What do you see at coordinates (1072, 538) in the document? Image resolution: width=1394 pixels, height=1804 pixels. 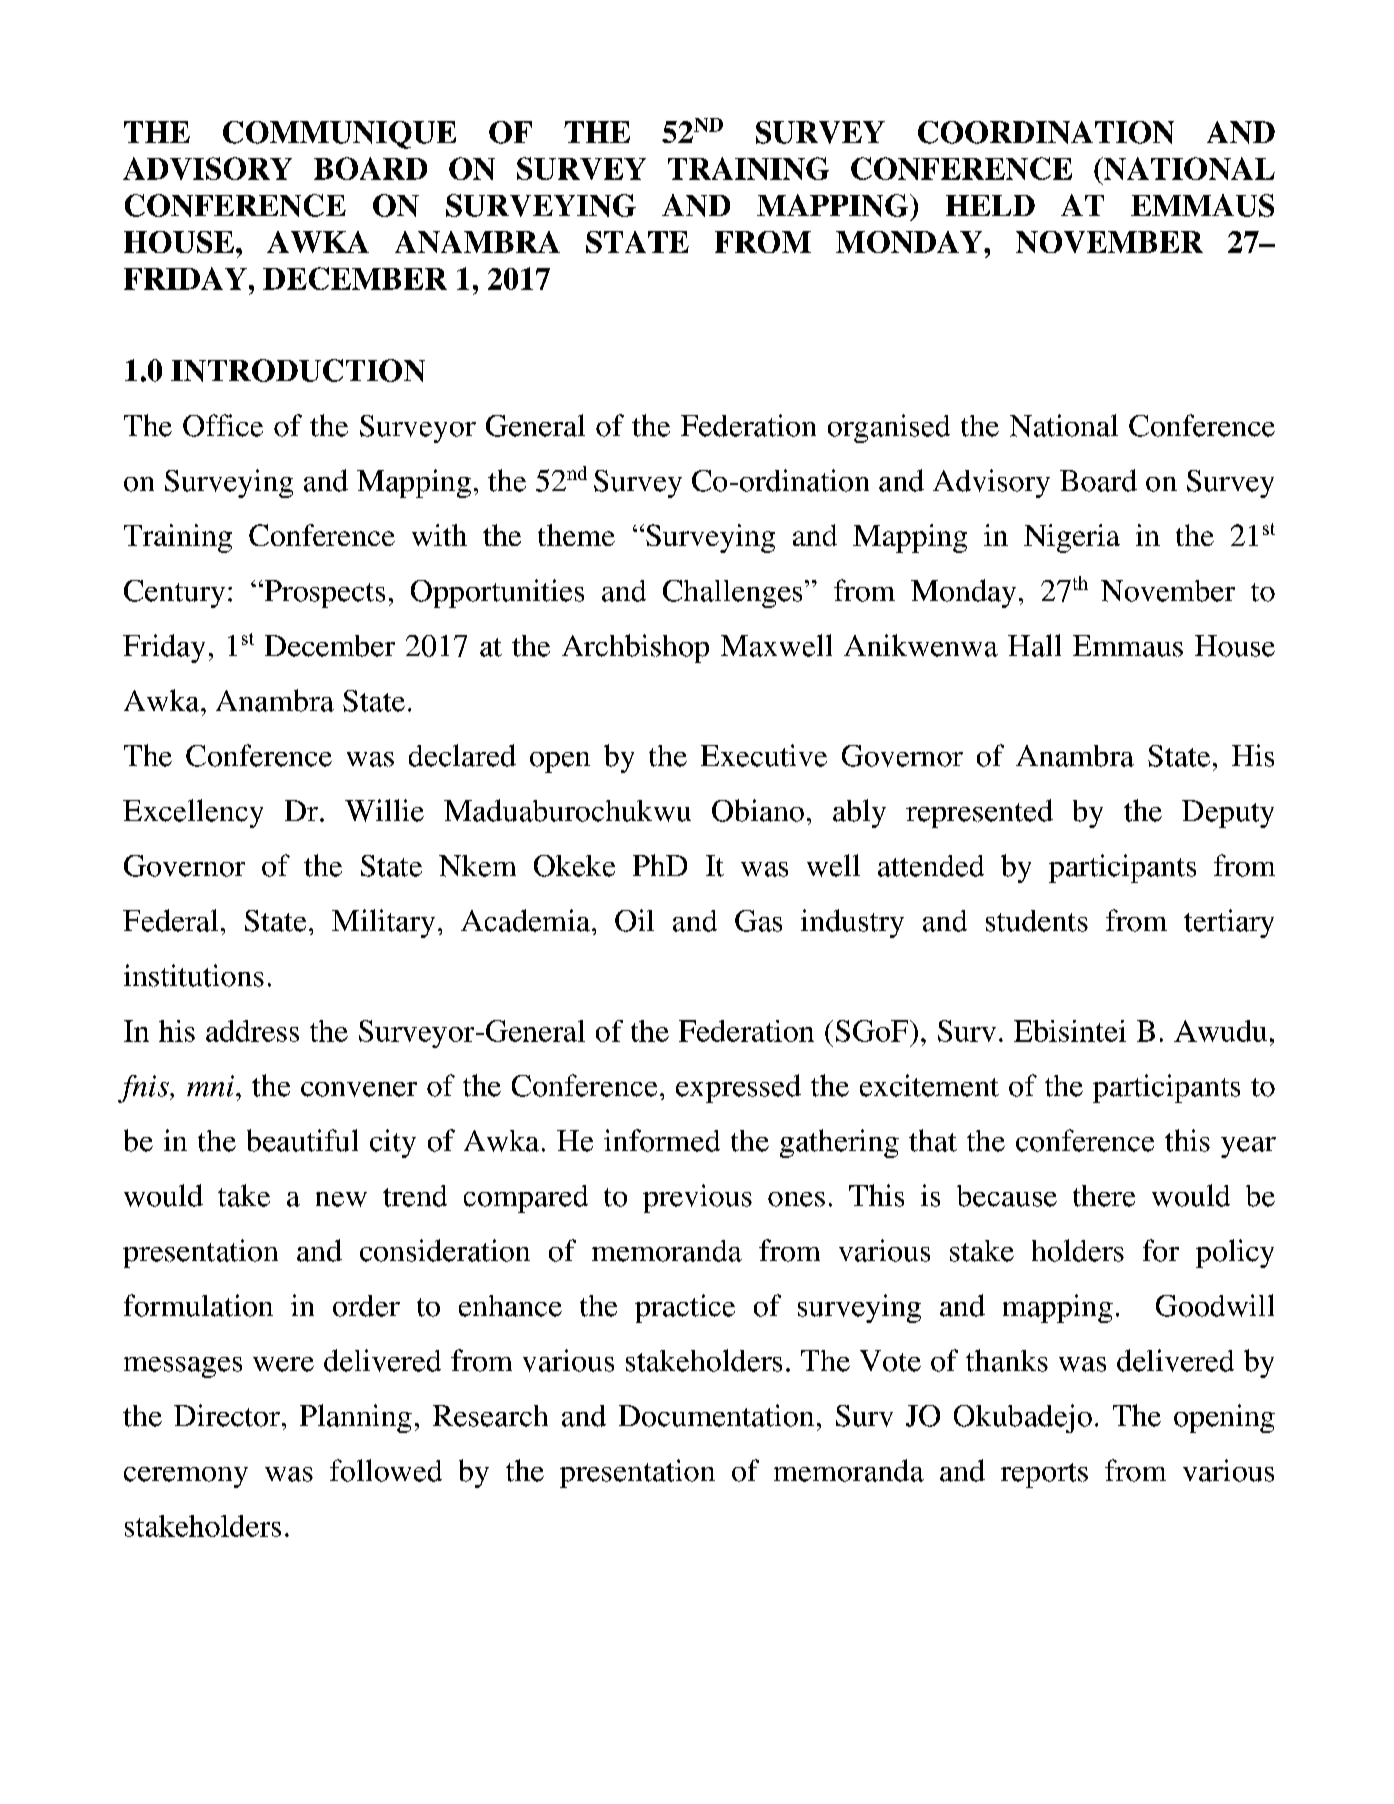 I see `Nigeria` at bounding box center [1072, 538].
